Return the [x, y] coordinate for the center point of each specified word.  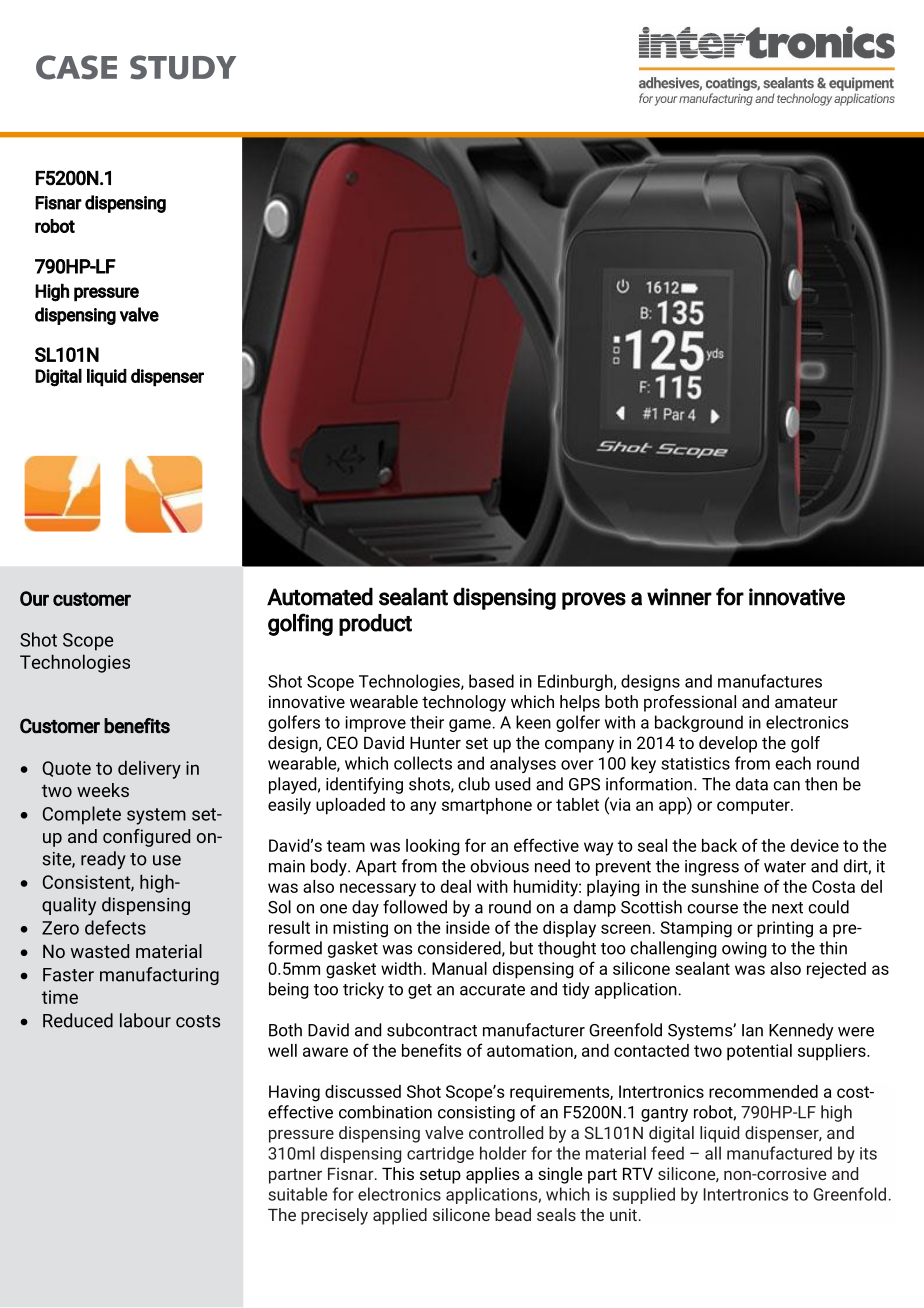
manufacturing [159, 976]
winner [679, 597]
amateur [806, 702]
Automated [320, 596]
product [375, 625]
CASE [76, 67]
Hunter [435, 742]
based [491, 681]
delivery [149, 769]
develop [728, 744]
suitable [297, 1194]
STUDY [183, 67]
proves [594, 601]
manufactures [770, 681]
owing [744, 950]
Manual [459, 968]
